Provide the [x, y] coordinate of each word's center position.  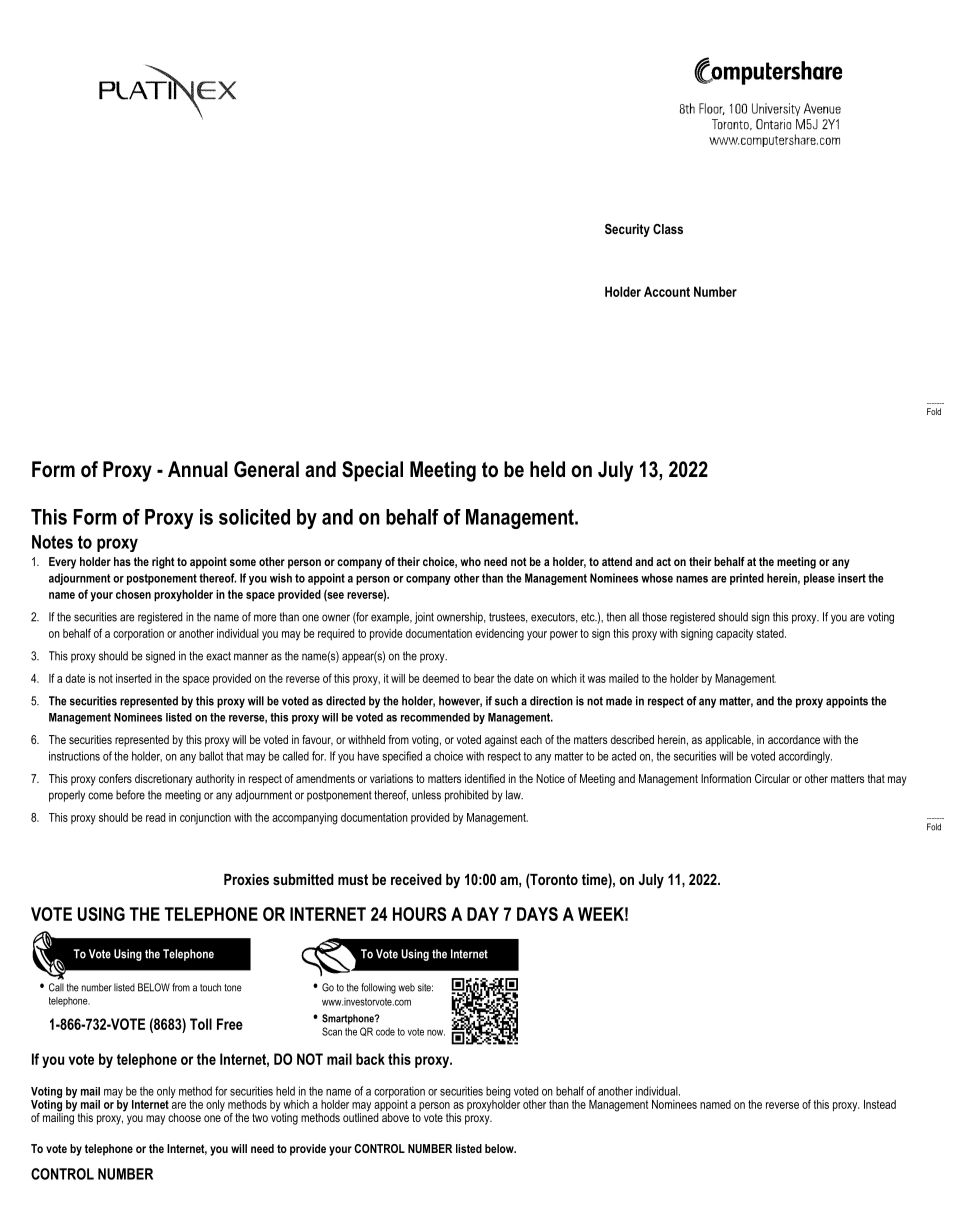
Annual [198, 469]
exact [218, 656]
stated [771, 633]
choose [184, 1117]
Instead [880, 1104]
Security [627, 230]
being [498, 1093]
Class [668, 229]
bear [484, 678]
